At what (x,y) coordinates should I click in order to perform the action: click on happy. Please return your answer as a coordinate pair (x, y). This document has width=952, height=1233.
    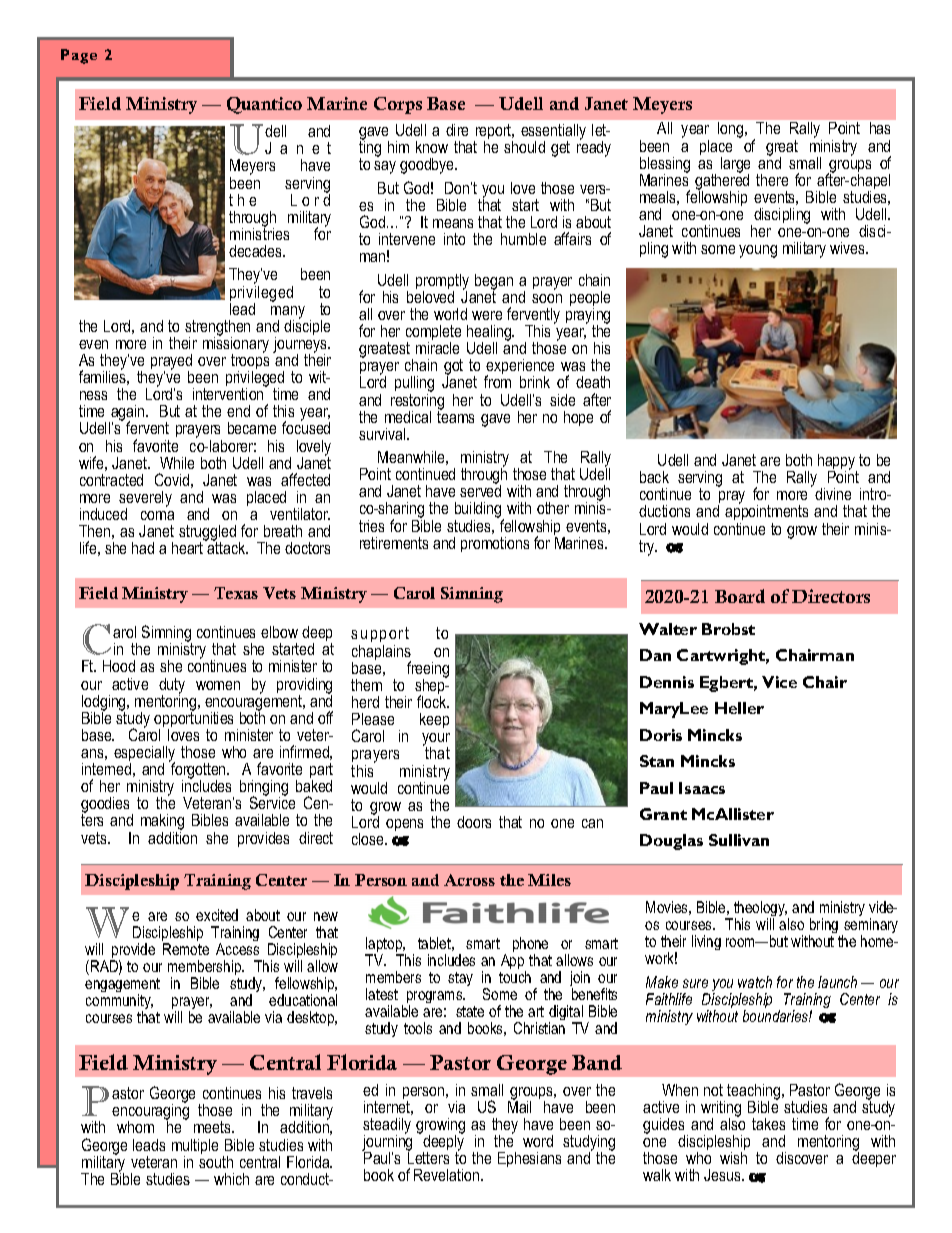
    Looking at the image, I should click on (837, 463).
